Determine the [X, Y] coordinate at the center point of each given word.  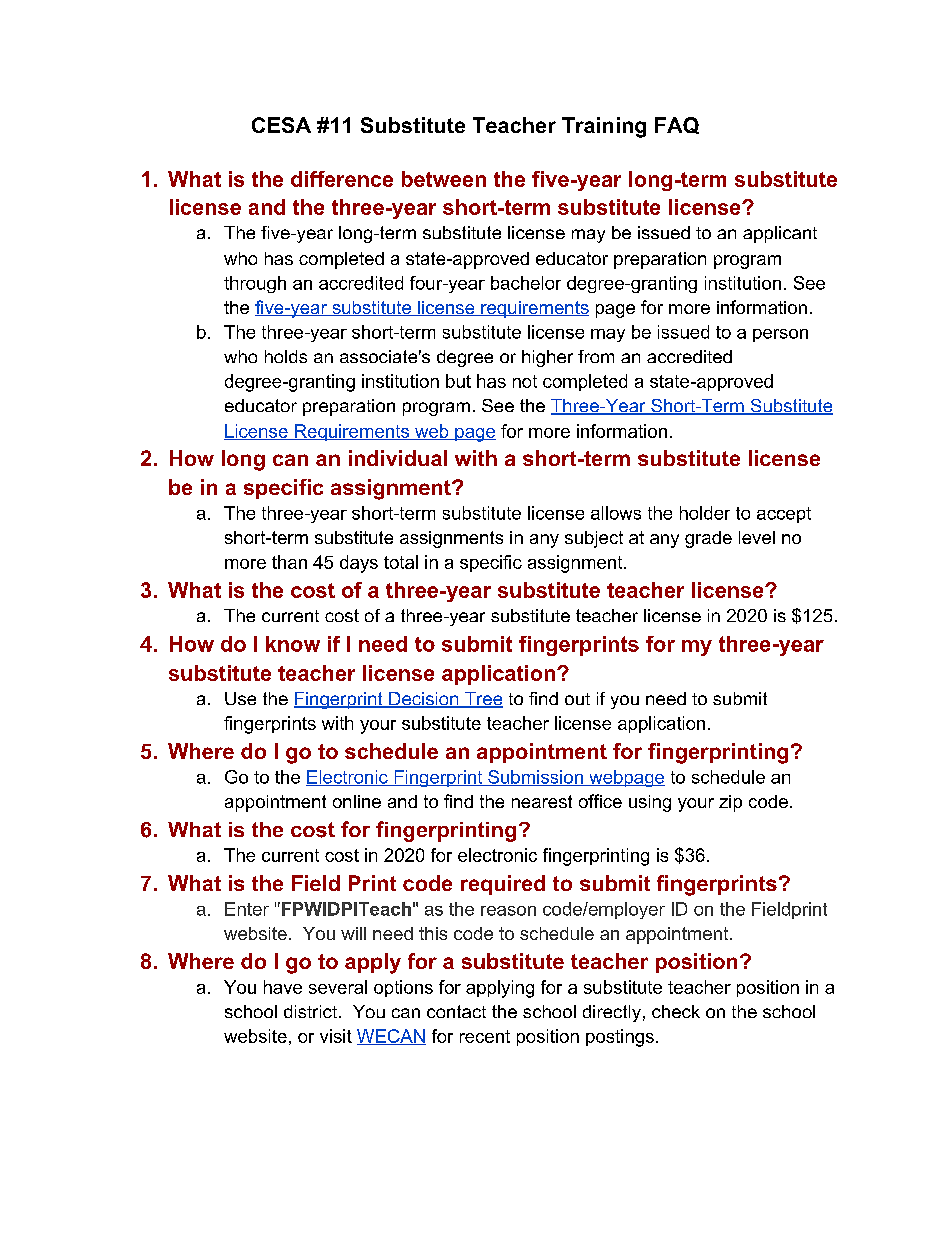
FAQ [677, 125]
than [289, 562]
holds [286, 356]
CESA [281, 125]
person [780, 335]
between [444, 179]
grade [708, 539]
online [357, 801]
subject [594, 539]
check [676, 1011]
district [310, 1011]
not [525, 381]
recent [485, 1036]
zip [730, 803]
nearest [542, 801]
